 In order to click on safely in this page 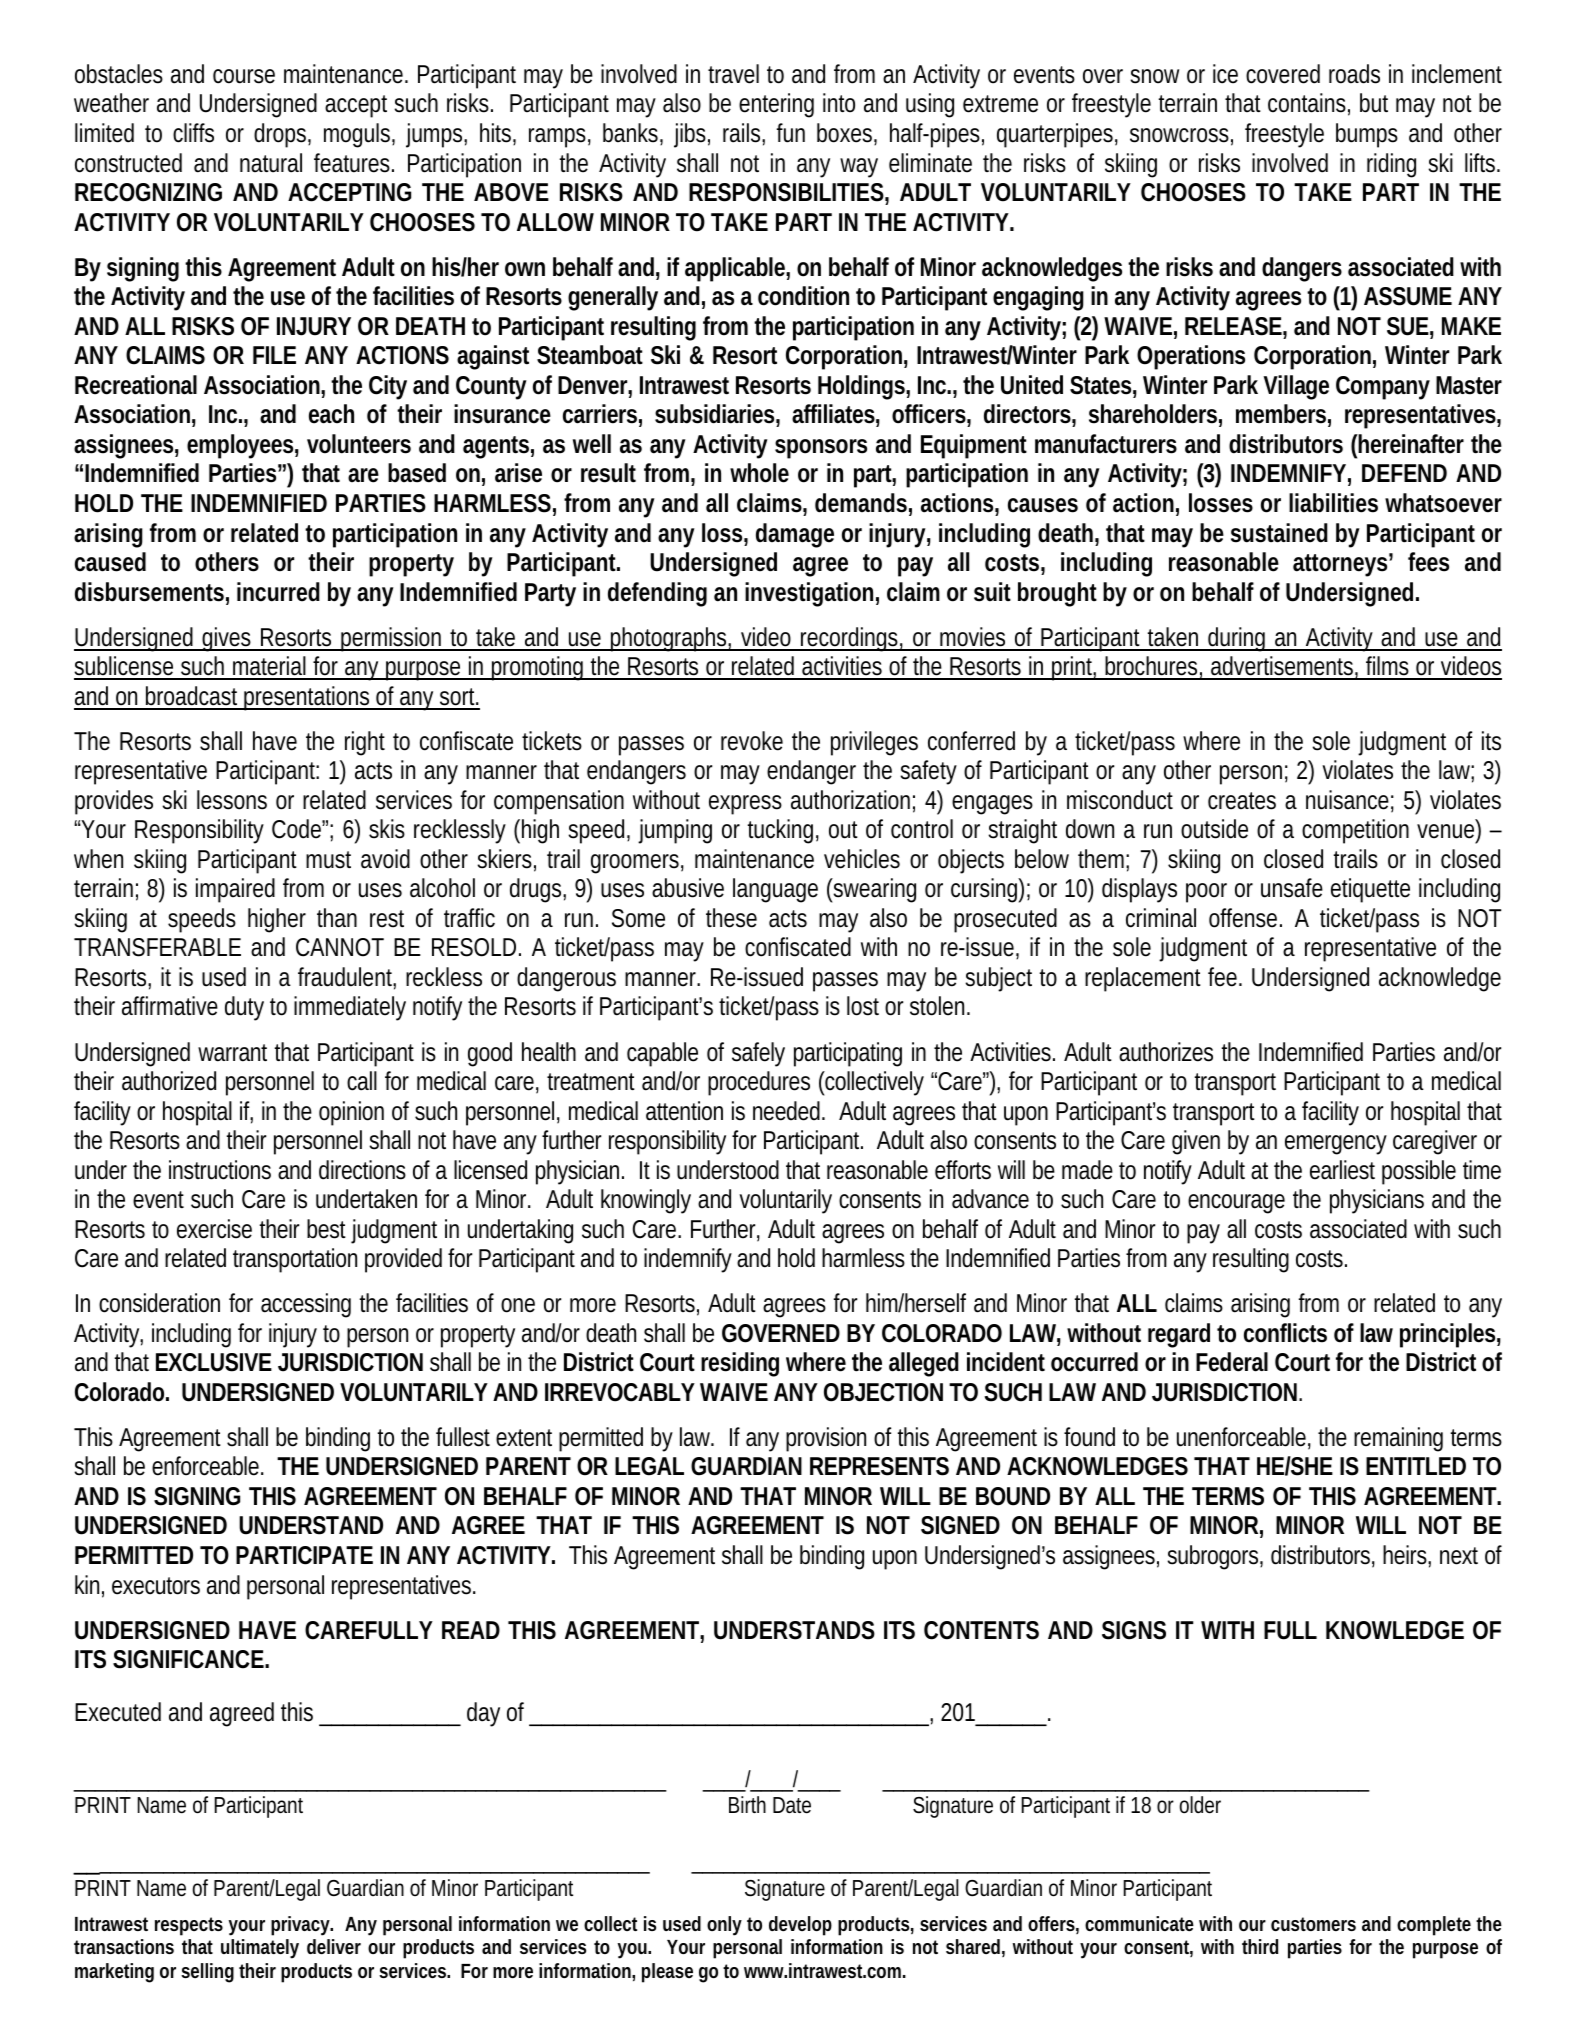, I will do `click(758, 1054)`.
